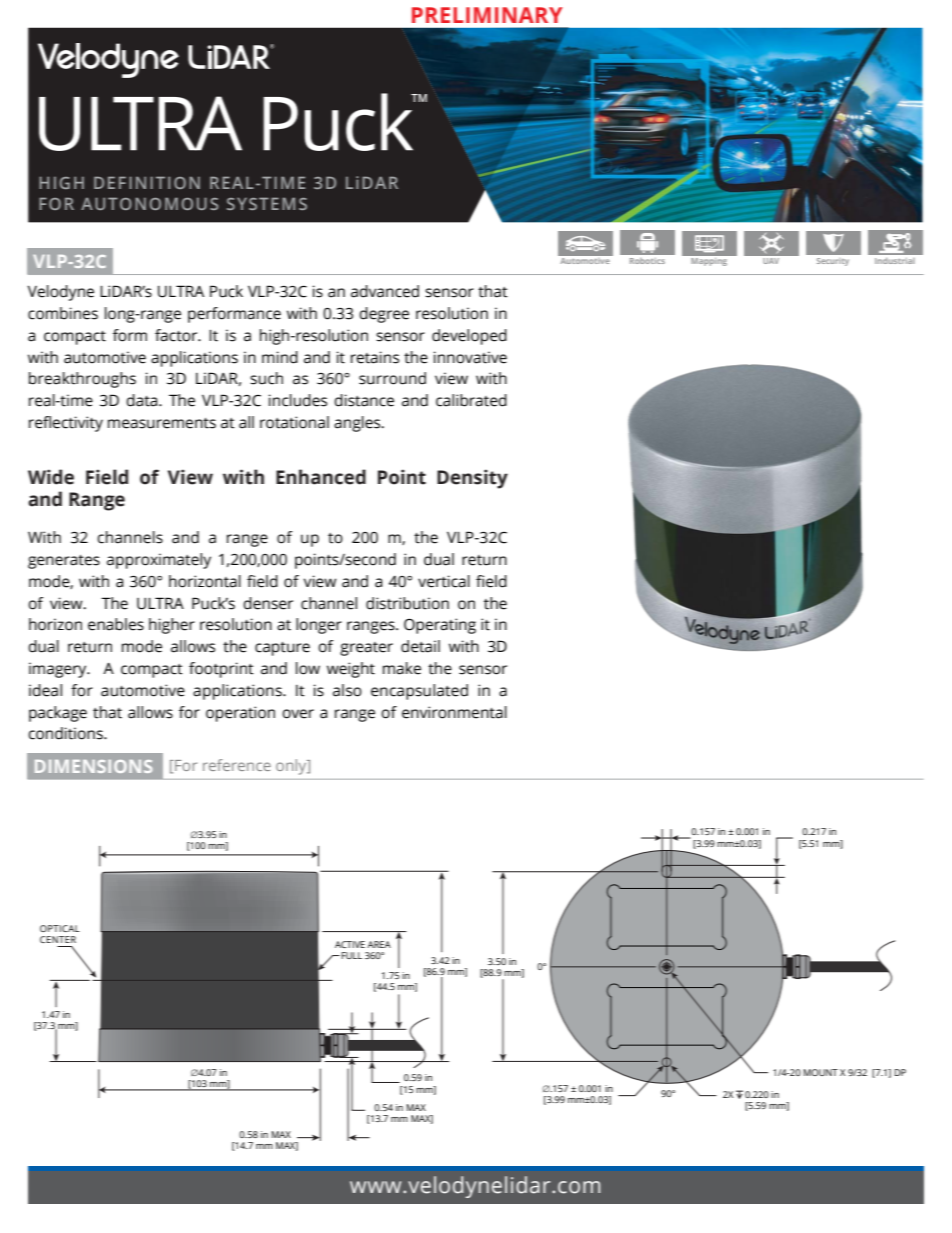 The image size is (952, 1233). What do you see at coordinates (143, 400) in the screenshot?
I see `data` at bounding box center [143, 400].
